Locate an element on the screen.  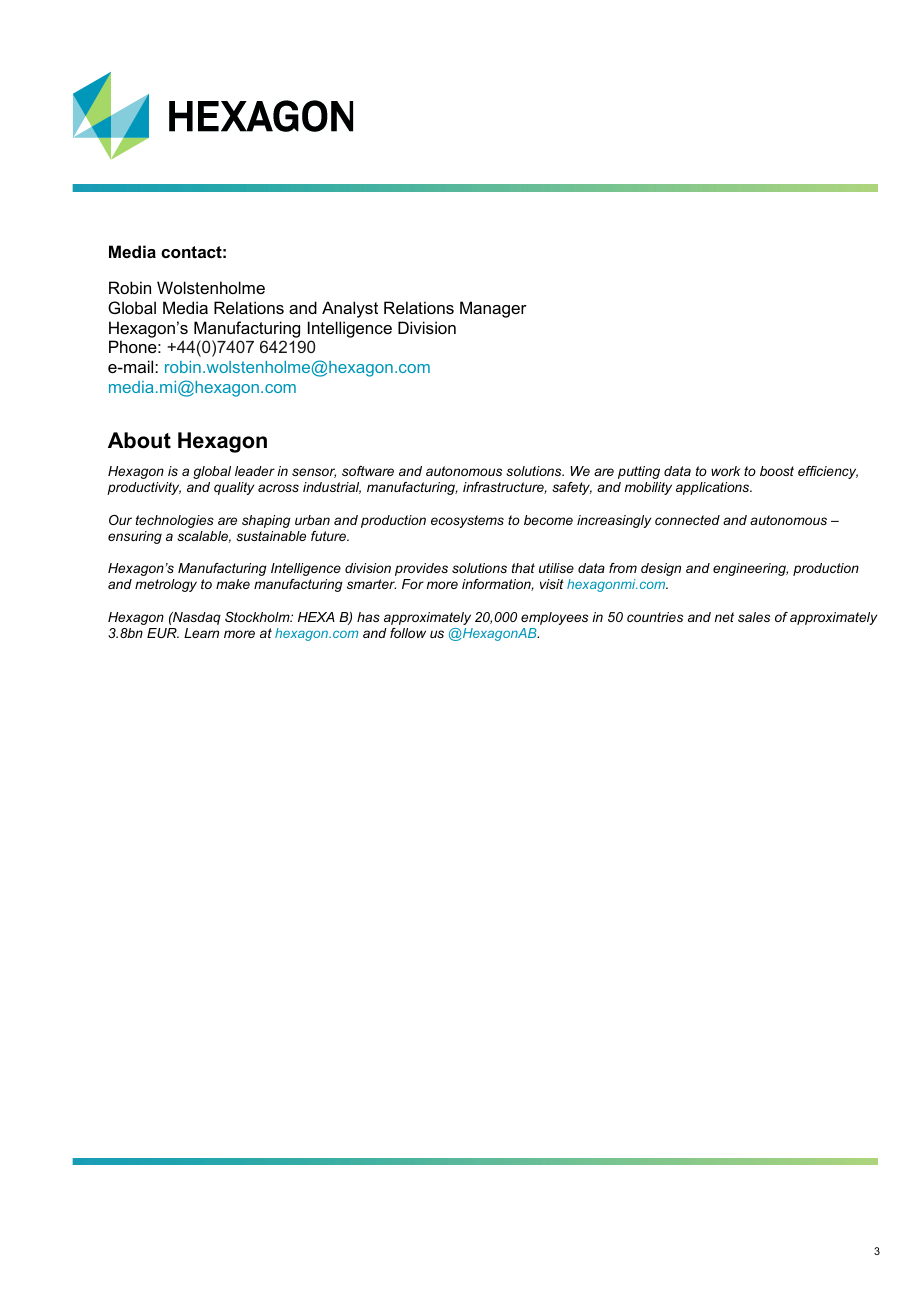
boost is located at coordinates (777, 471).
